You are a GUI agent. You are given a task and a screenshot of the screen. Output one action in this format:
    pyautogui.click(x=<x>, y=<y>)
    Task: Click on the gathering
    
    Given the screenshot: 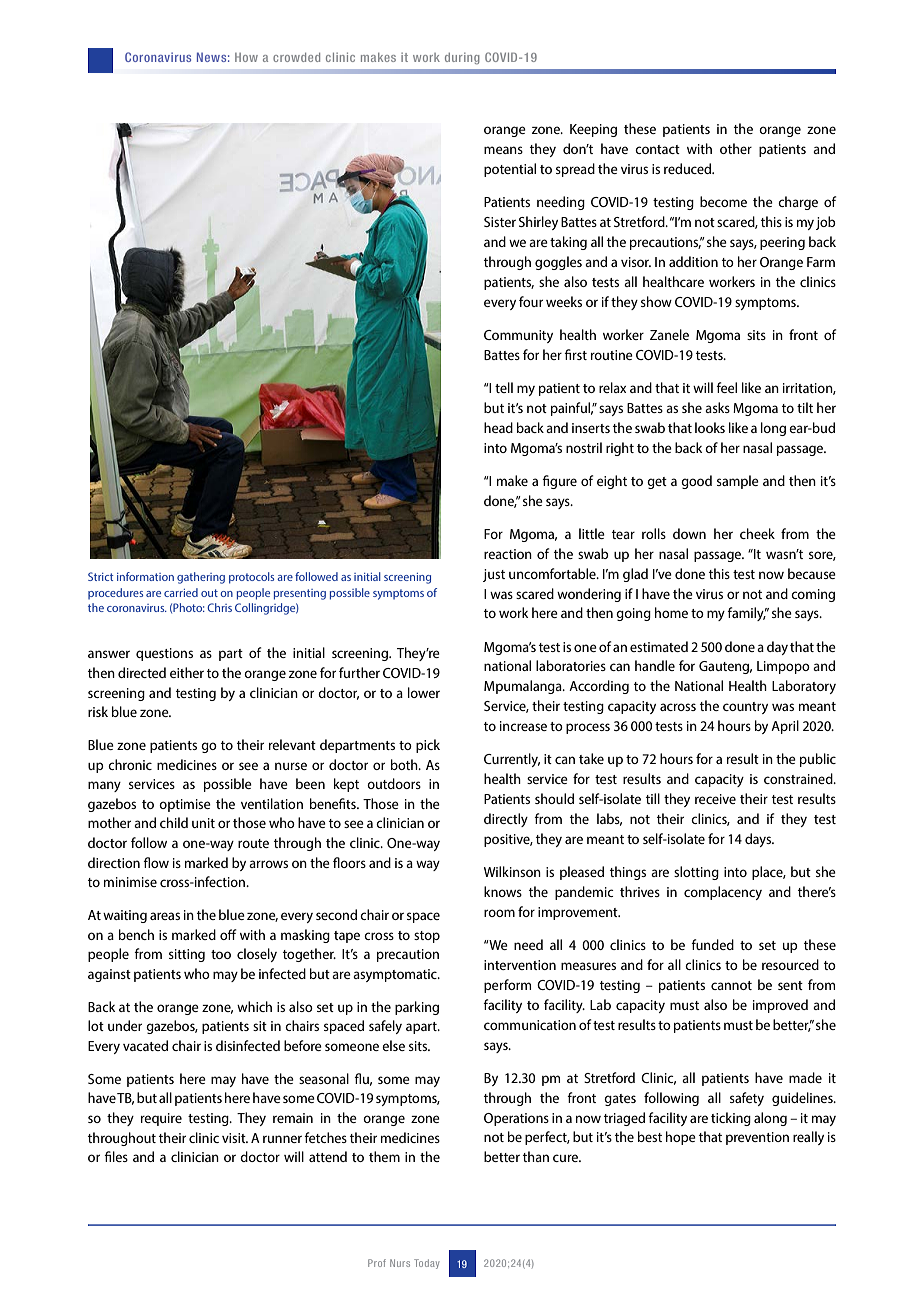 What is the action you would take?
    pyautogui.click(x=201, y=578)
